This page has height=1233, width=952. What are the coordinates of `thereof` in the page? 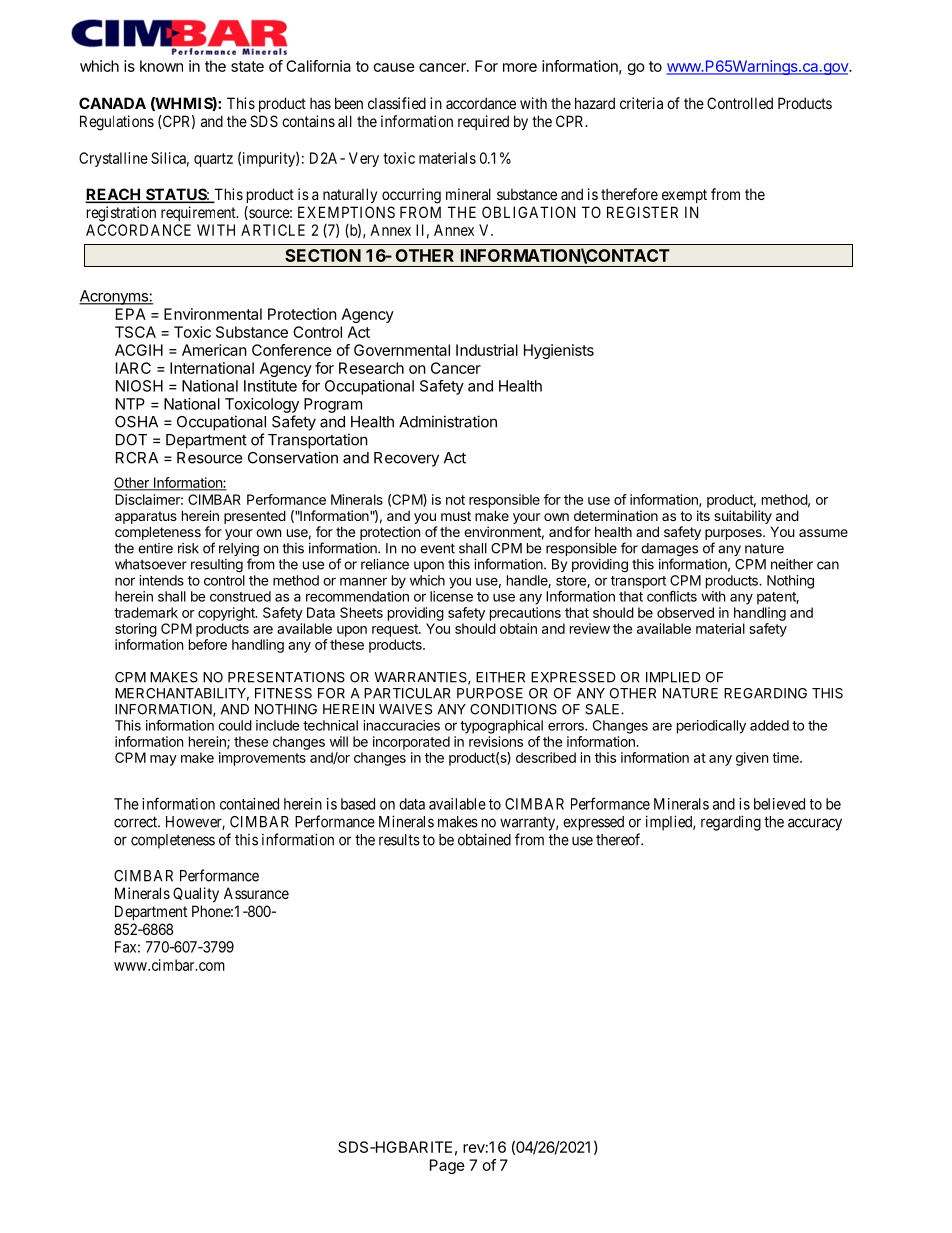 It's located at (619, 839).
